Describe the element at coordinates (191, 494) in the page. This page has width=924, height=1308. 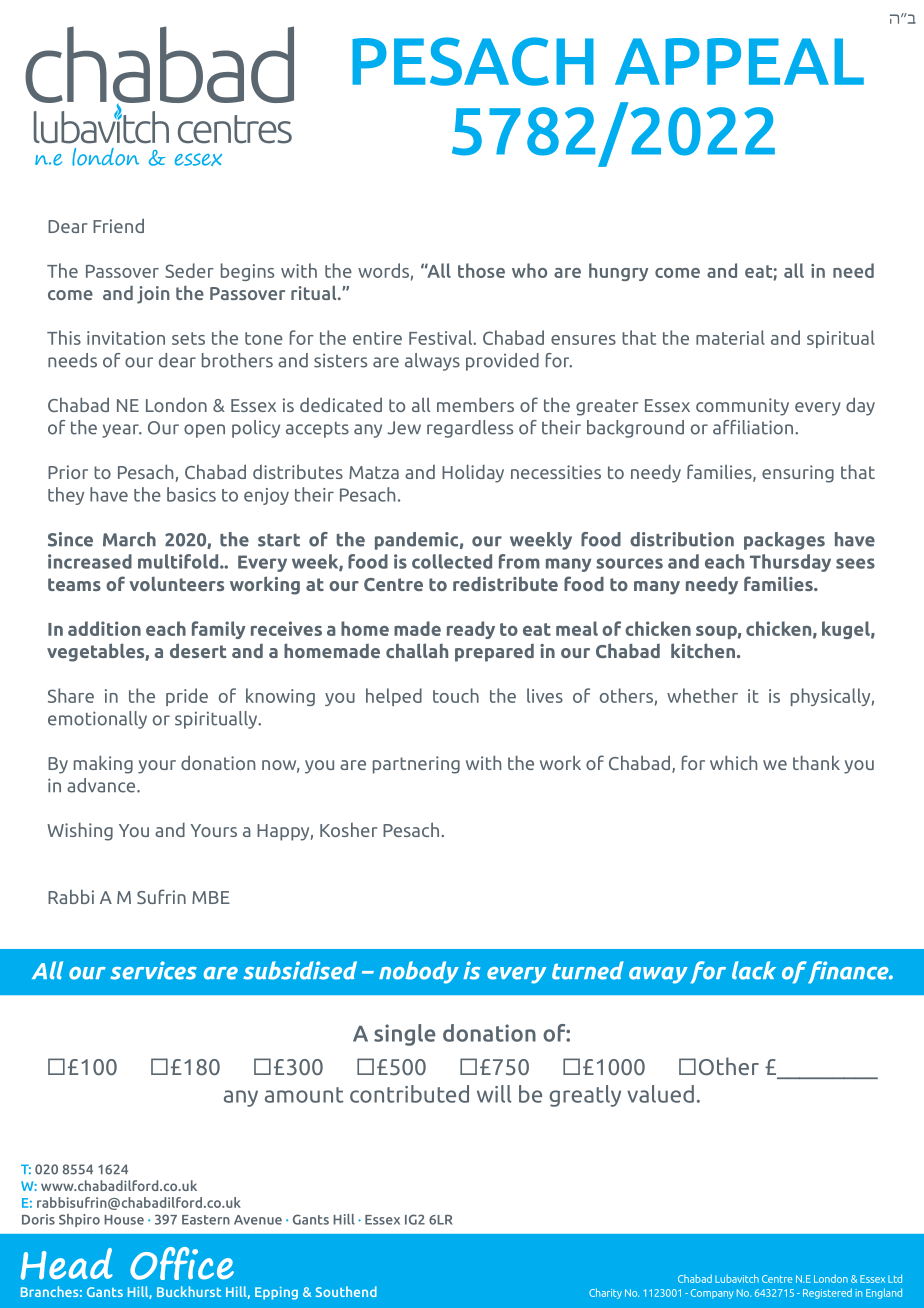
I see `basics` at that location.
